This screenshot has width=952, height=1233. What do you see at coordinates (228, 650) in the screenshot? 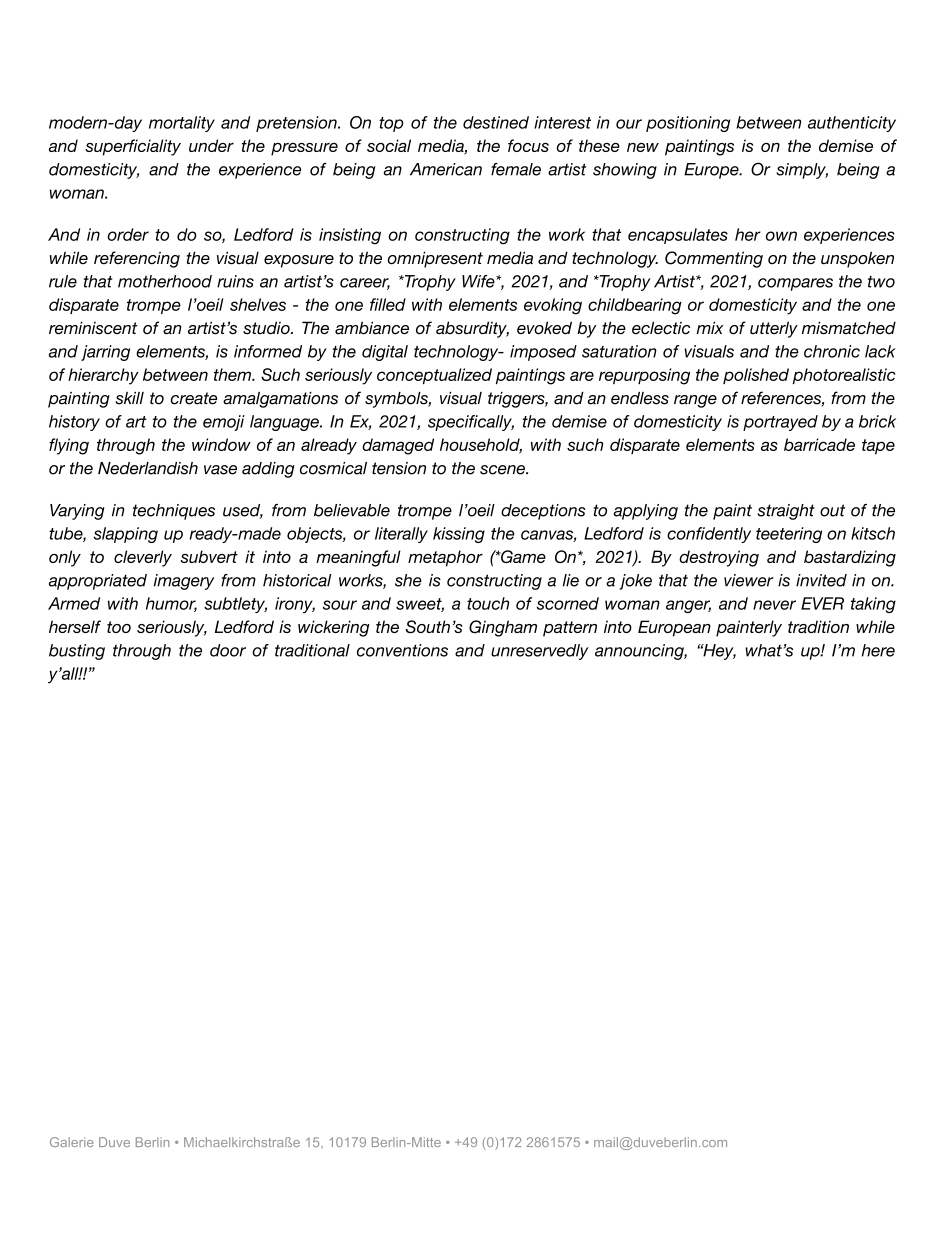
I see `door` at bounding box center [228, 650].
